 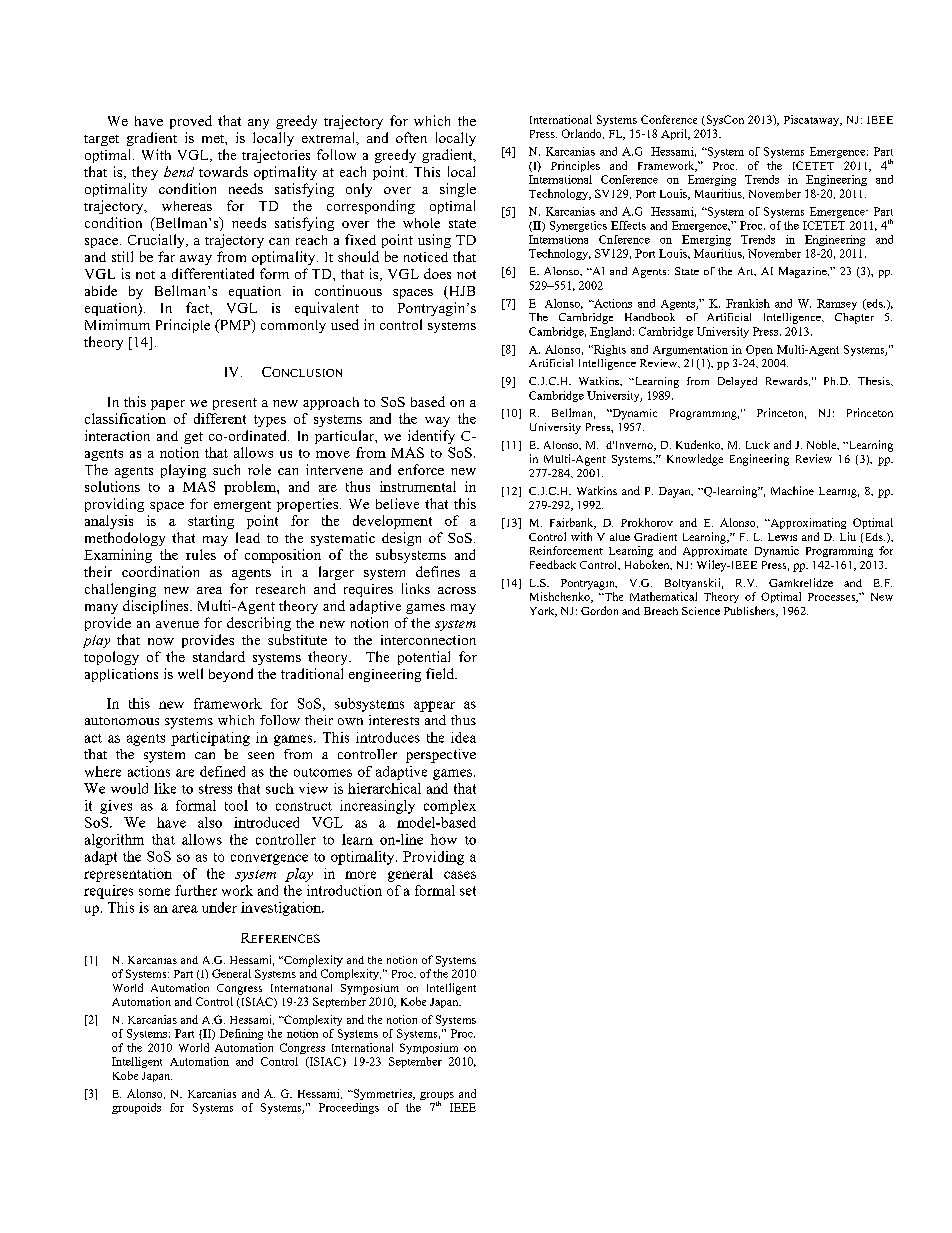 What do you see at coordinates (458, 190) in the screenshot?
I see `single` at bounding box center [458, 190].
